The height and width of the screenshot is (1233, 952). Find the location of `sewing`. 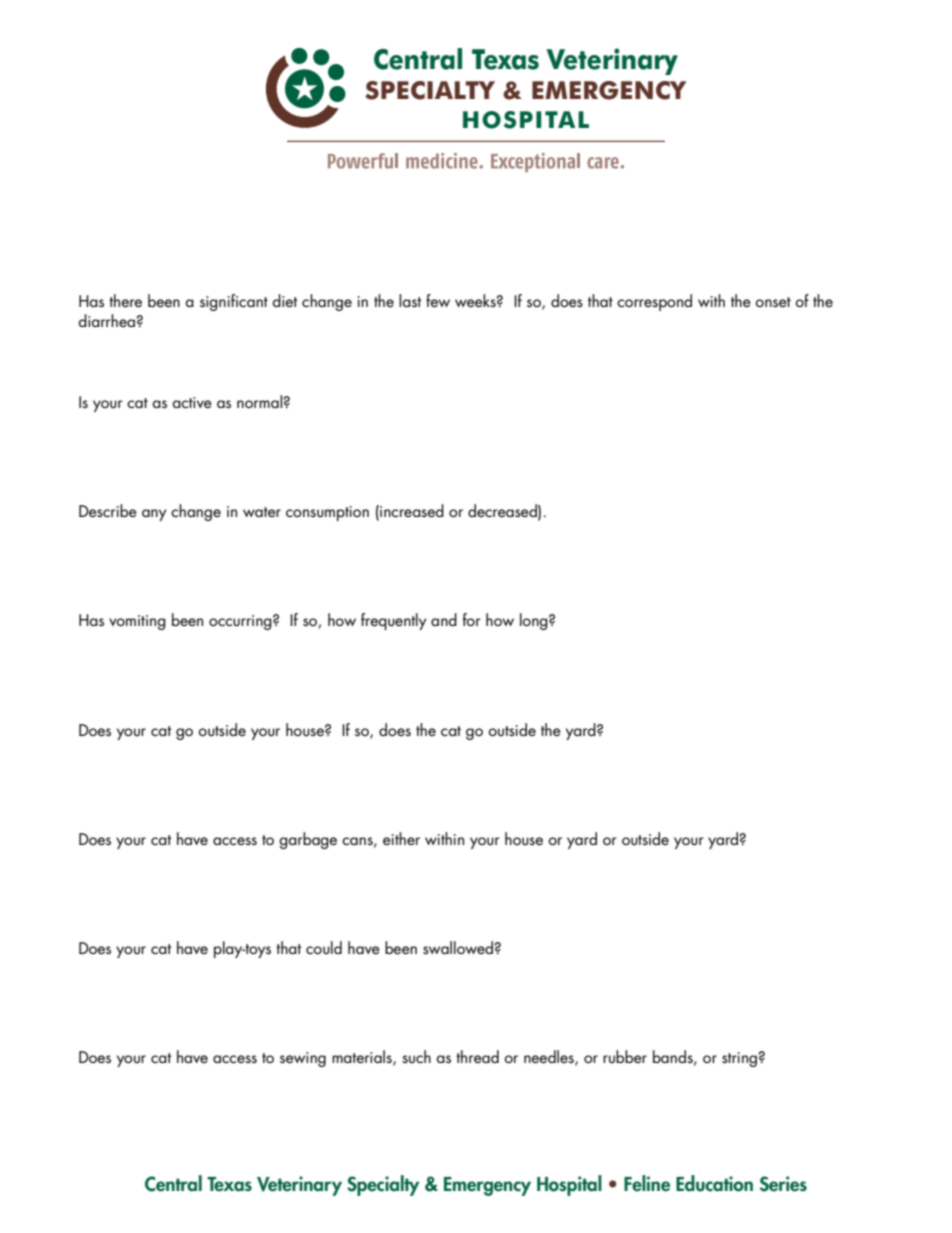

sewing is located at coordinates (303, 1059).
